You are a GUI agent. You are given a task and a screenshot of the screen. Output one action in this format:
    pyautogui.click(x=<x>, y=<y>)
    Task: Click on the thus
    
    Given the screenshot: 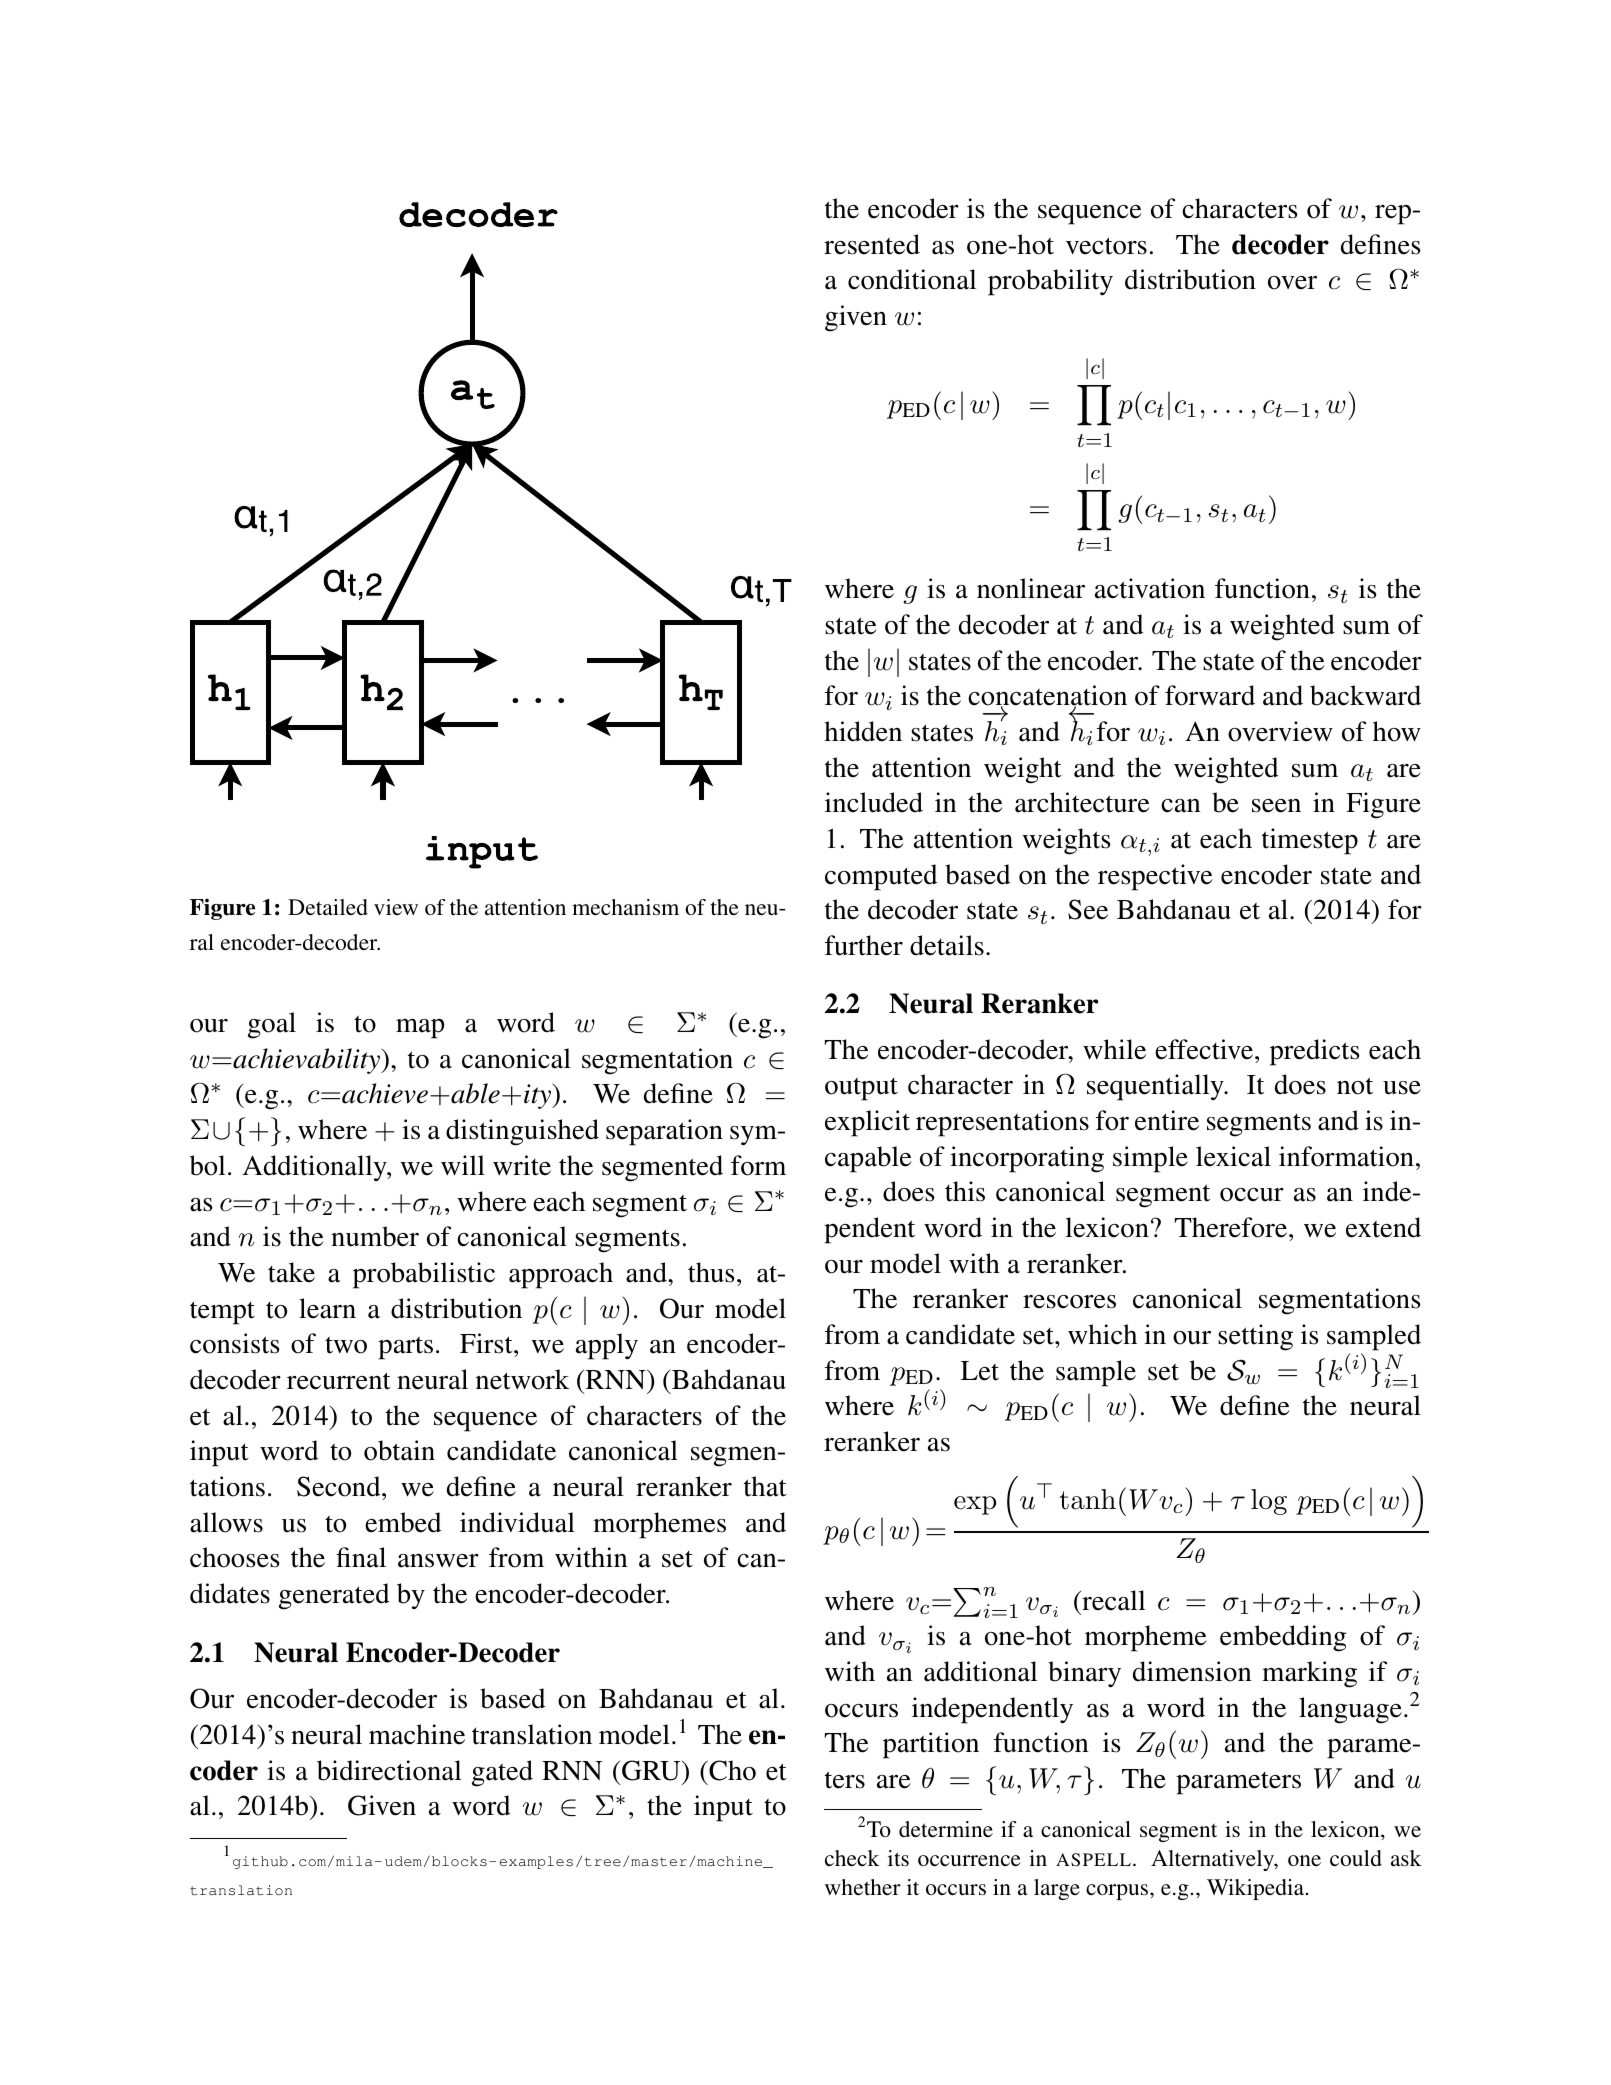 What is the action you would take?
    pyautogui.click(x=711, y=1272)
